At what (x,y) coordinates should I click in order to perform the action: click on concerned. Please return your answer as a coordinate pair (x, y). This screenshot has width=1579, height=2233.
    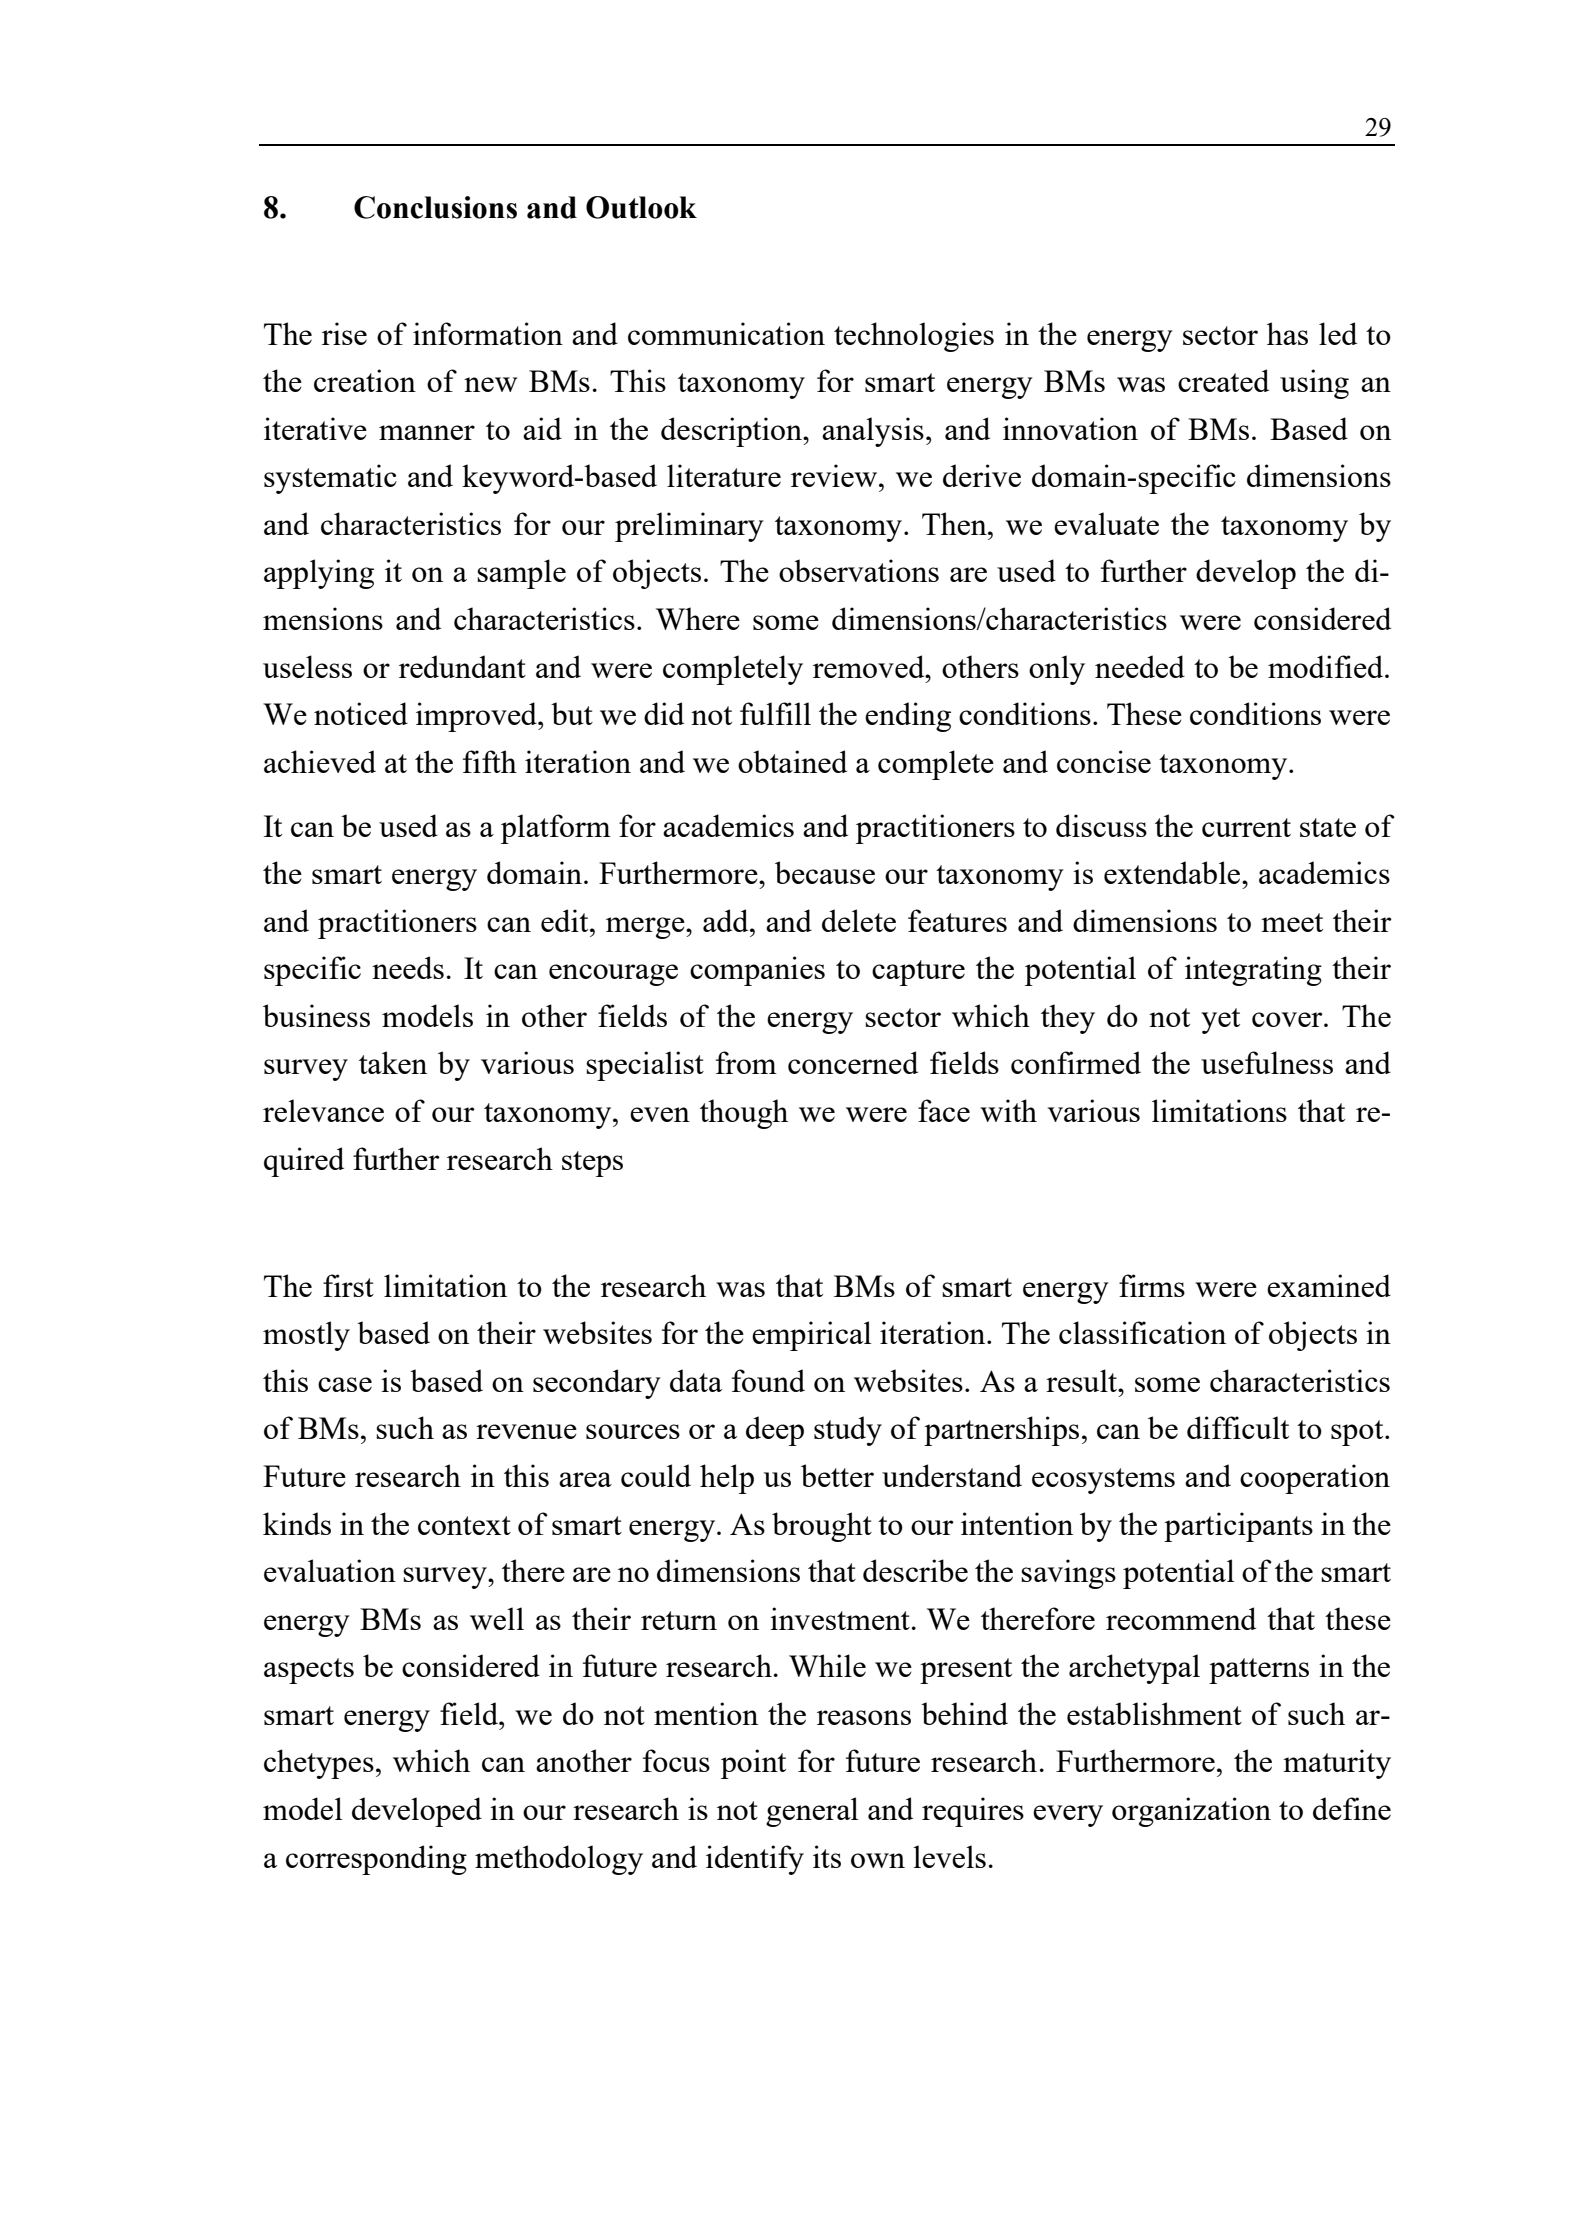
    Looking at the image, I should click on (853, 1062).
